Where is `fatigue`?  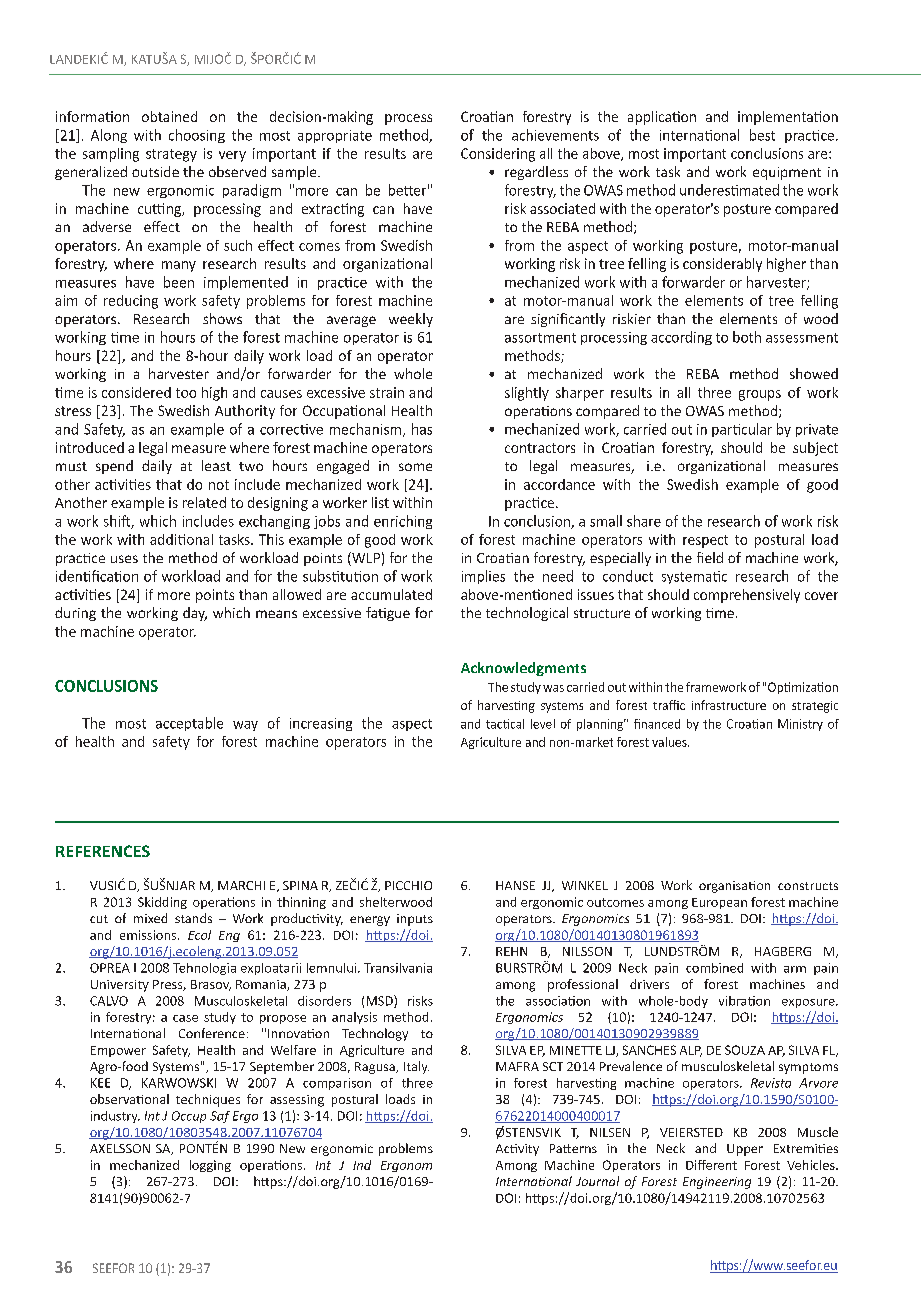
fatigue is located at coordinates (388, 614).
